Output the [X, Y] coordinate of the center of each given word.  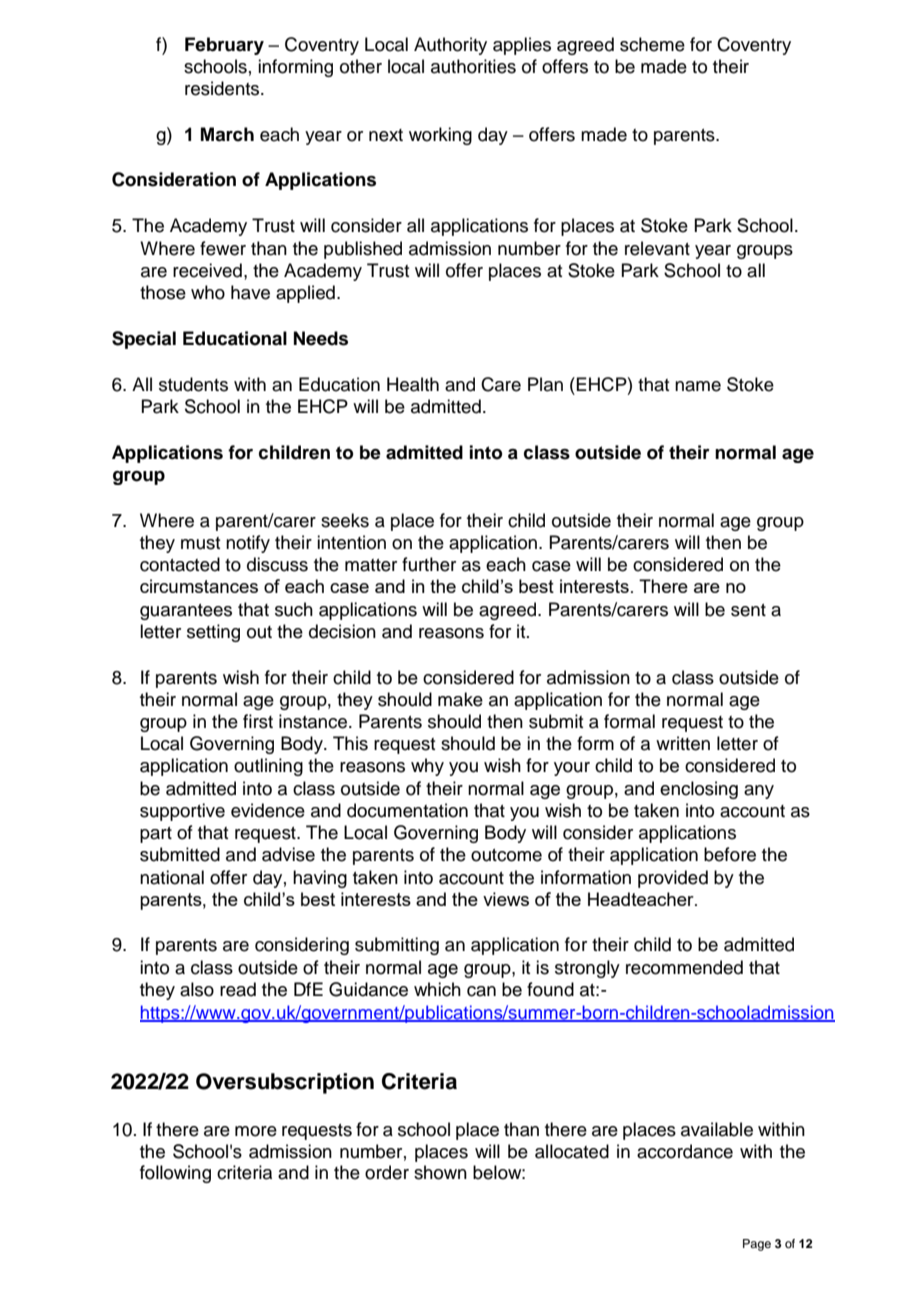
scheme [652, 44]
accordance [685, 1151]
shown [440, 1172]
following [175, 1174]
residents [223, 88]
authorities [473, 66]
